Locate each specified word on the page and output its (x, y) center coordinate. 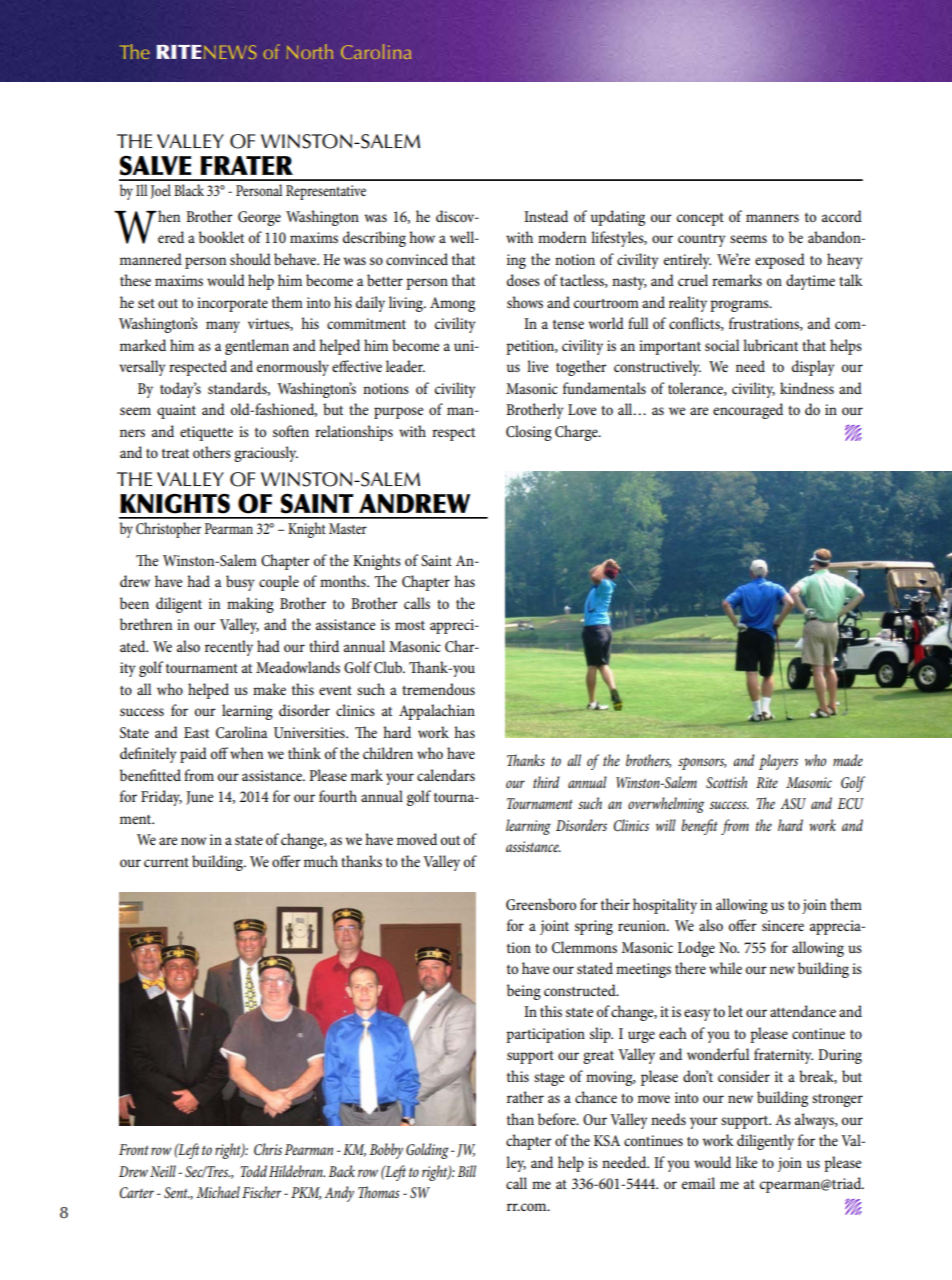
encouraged (748, 411)
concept (700, 219)
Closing (529, 433)
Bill (467, 1171)
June (200, 798)
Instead (546, 216)
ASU (793, 804)
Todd (253, 1171)
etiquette (206, 433)
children (388, 753)
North (310, 51)
